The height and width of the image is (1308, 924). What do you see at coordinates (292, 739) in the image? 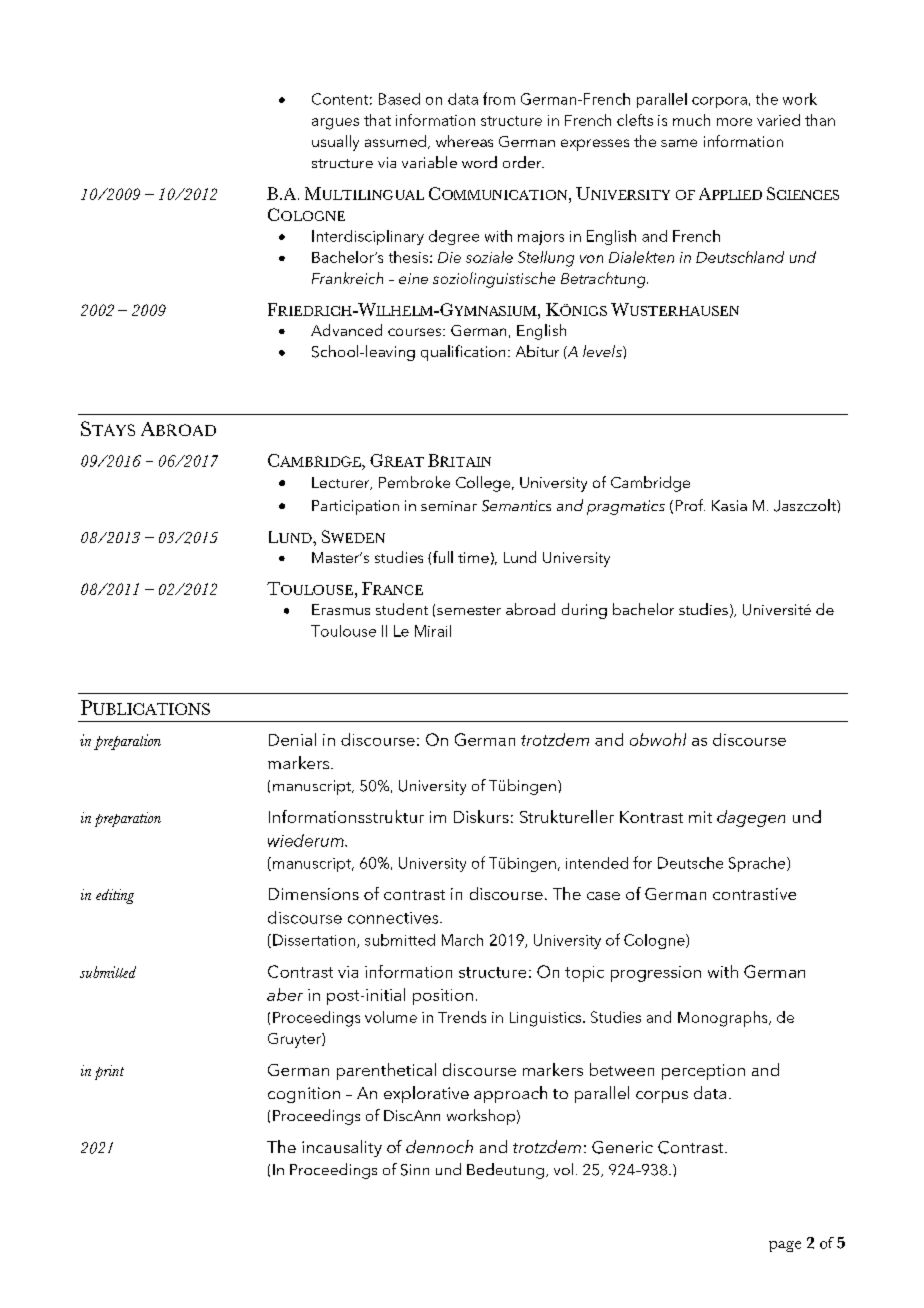
I see `Denial` at bounding box center [292, 739].
